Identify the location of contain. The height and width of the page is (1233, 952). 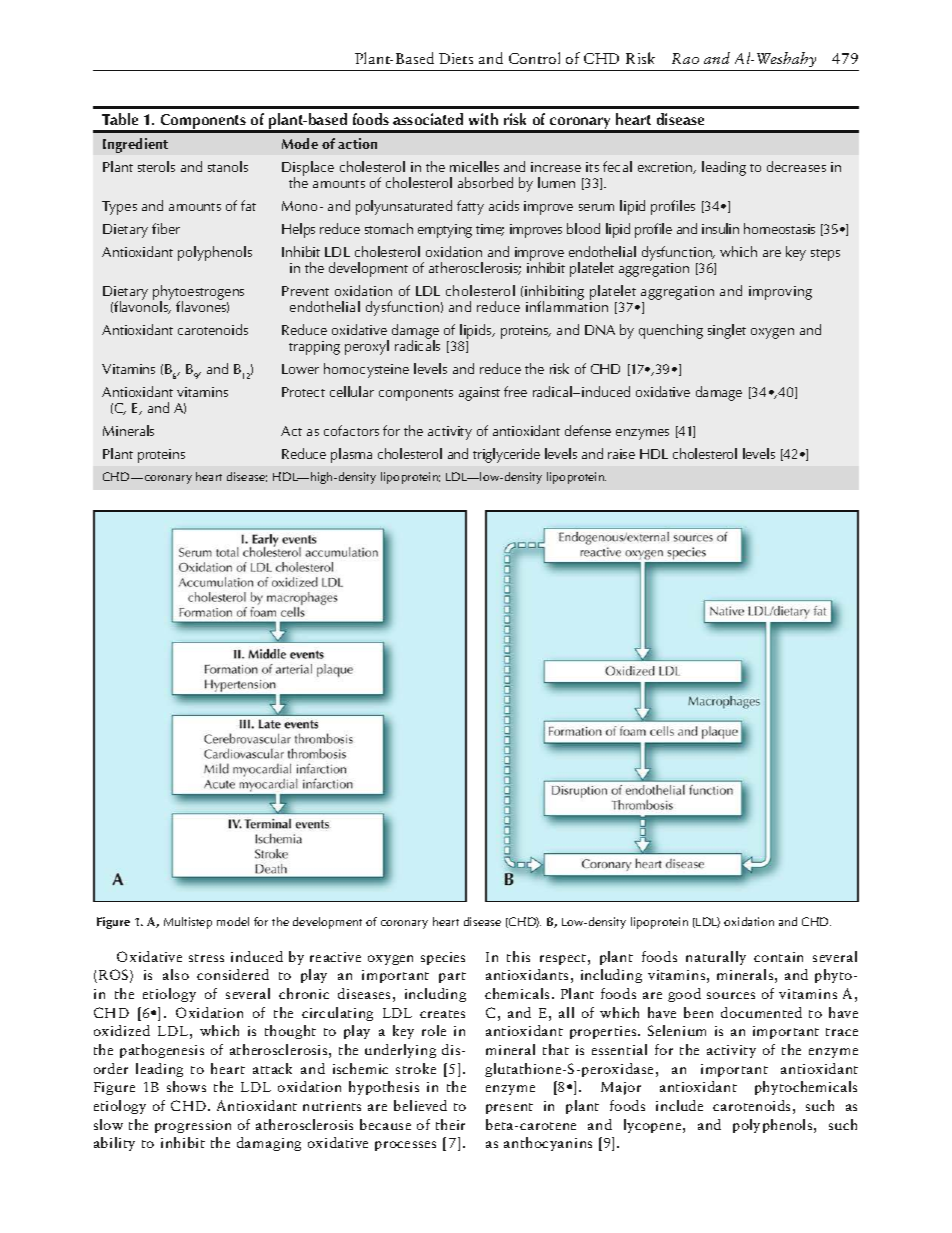
(778, 957).
